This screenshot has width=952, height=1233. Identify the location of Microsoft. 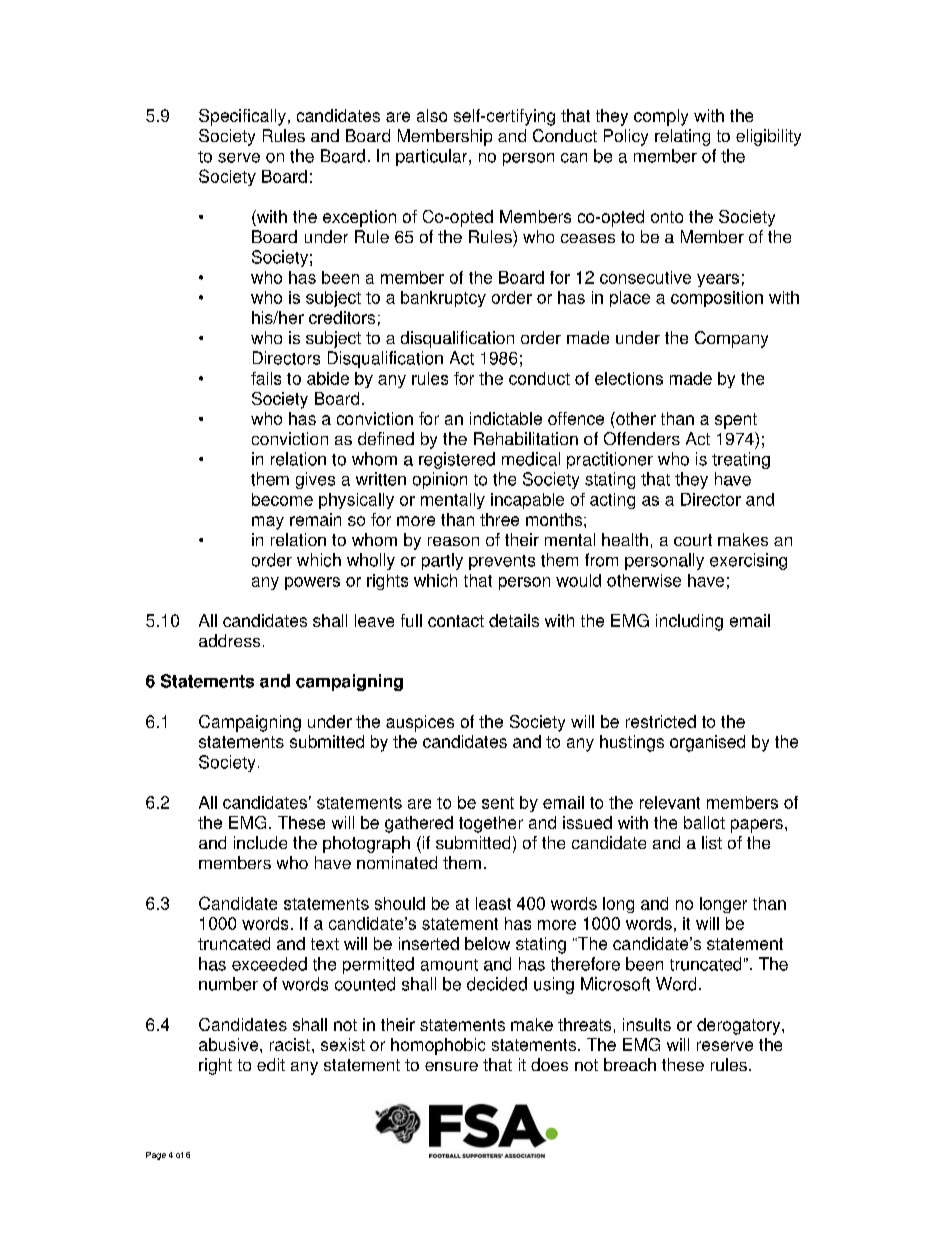
(615, 984).
